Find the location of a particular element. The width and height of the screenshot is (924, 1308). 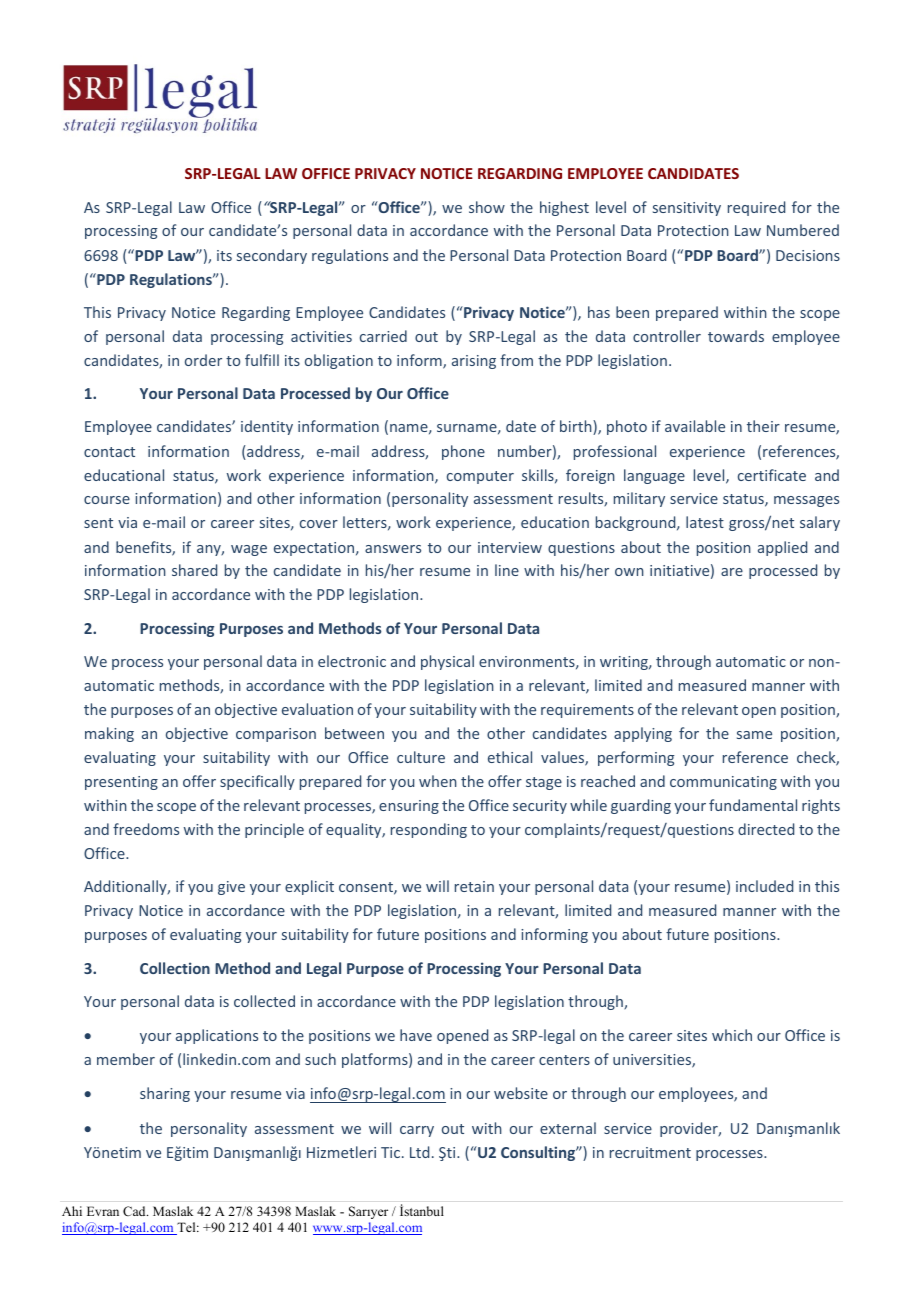

making is located at coordinates (109, 734).
